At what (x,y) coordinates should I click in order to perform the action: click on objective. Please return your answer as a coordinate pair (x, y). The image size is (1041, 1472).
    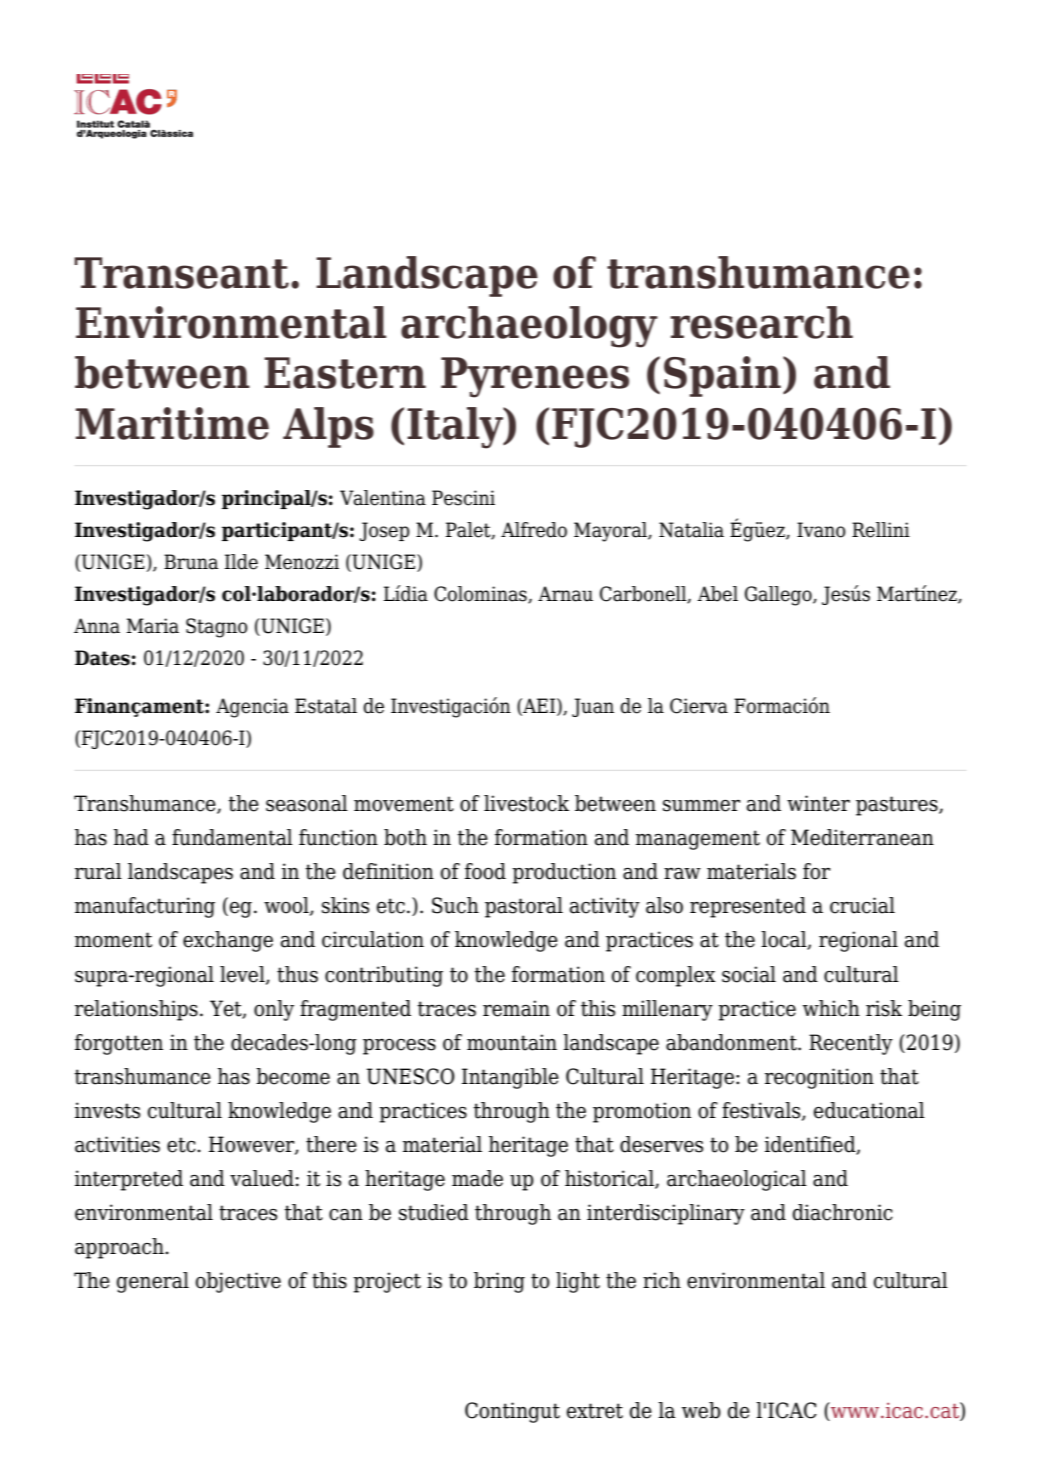
    Looking at the image, I should click on (238, 1282).
